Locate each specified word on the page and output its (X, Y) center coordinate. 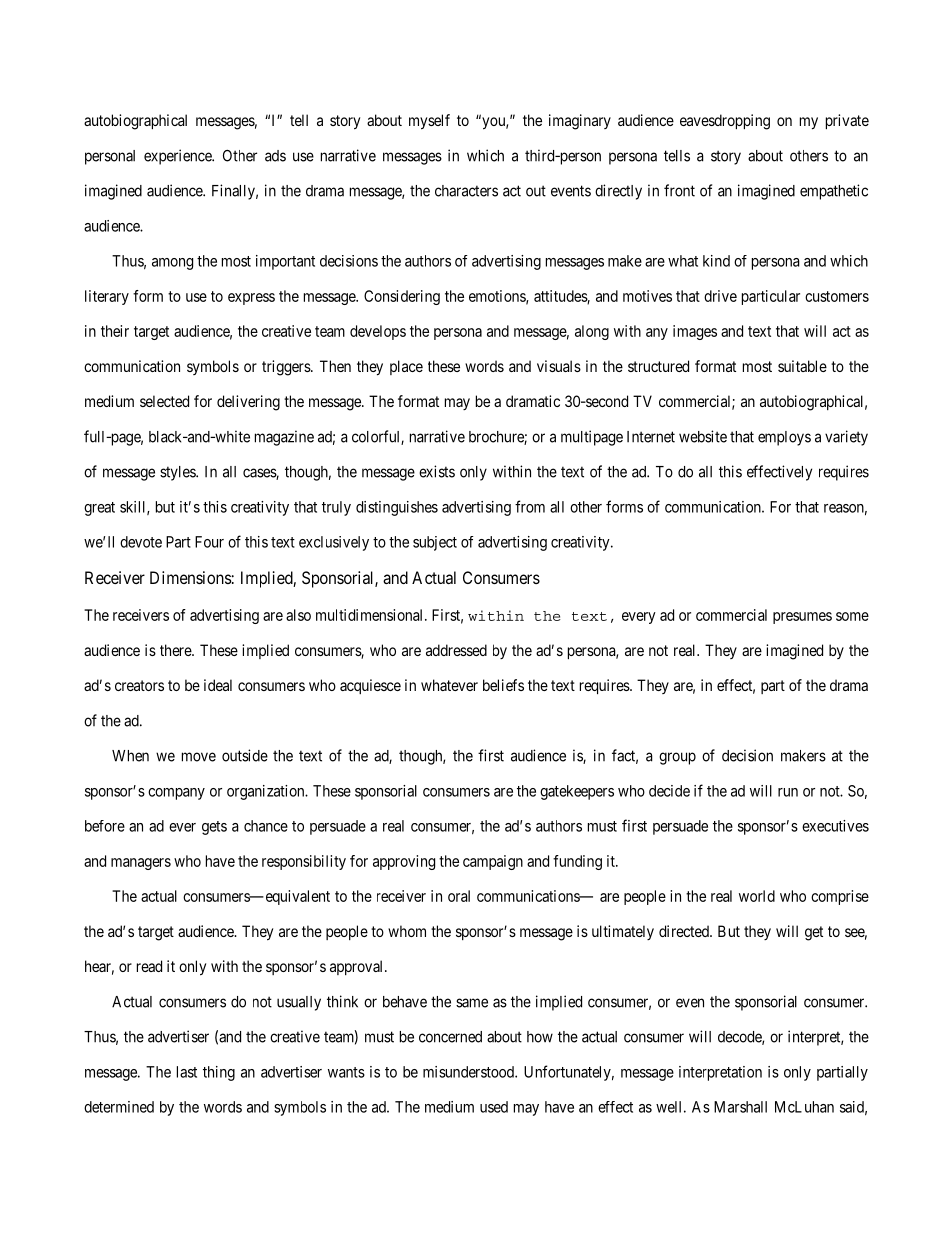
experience (178, 157)
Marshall (740, 1107)
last (187, 1072)
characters (466, 191)
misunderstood (469, 1072)
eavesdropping (725, 122)
